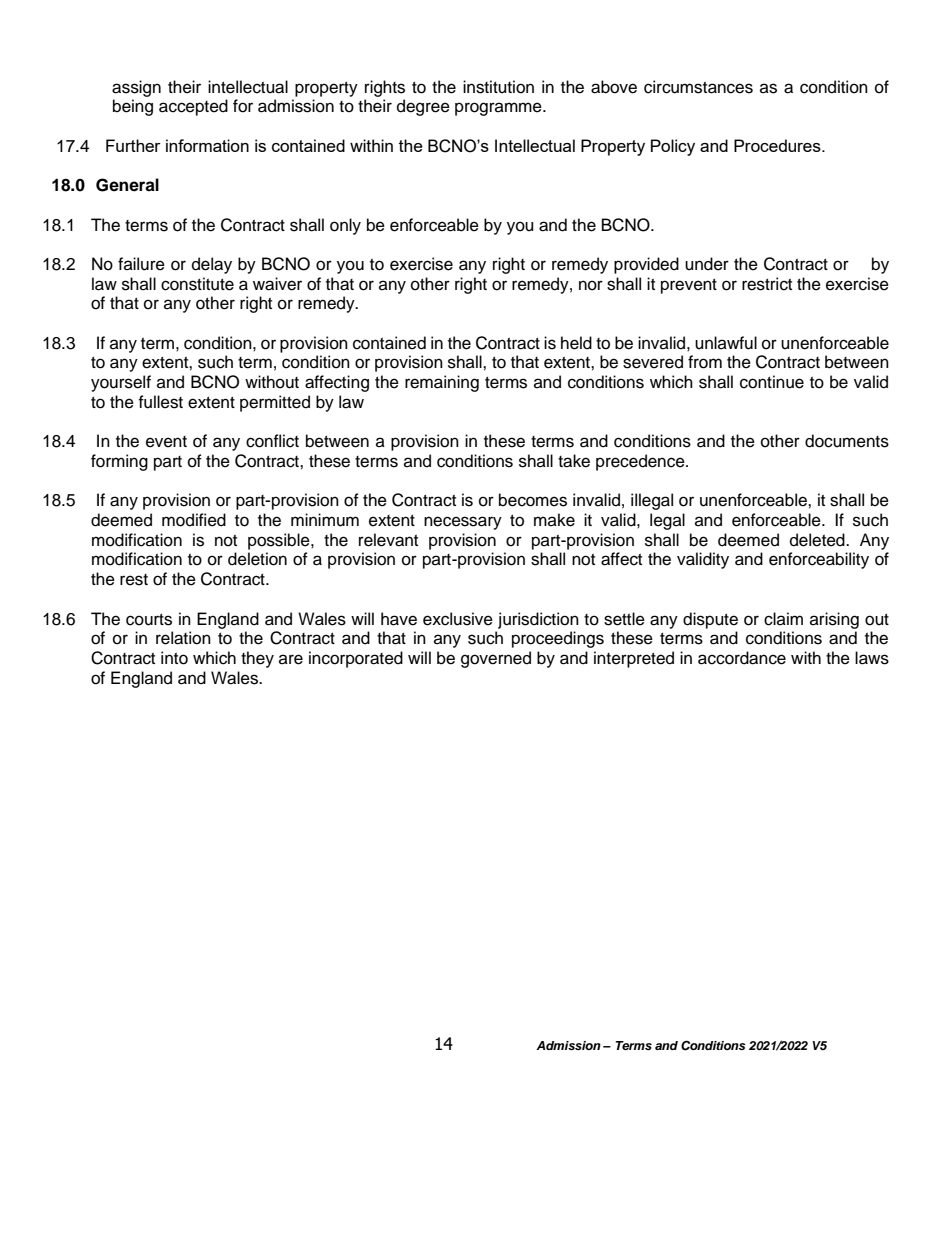 The image size is (952, 1233). I want to click on relation, so click(183, 638).
